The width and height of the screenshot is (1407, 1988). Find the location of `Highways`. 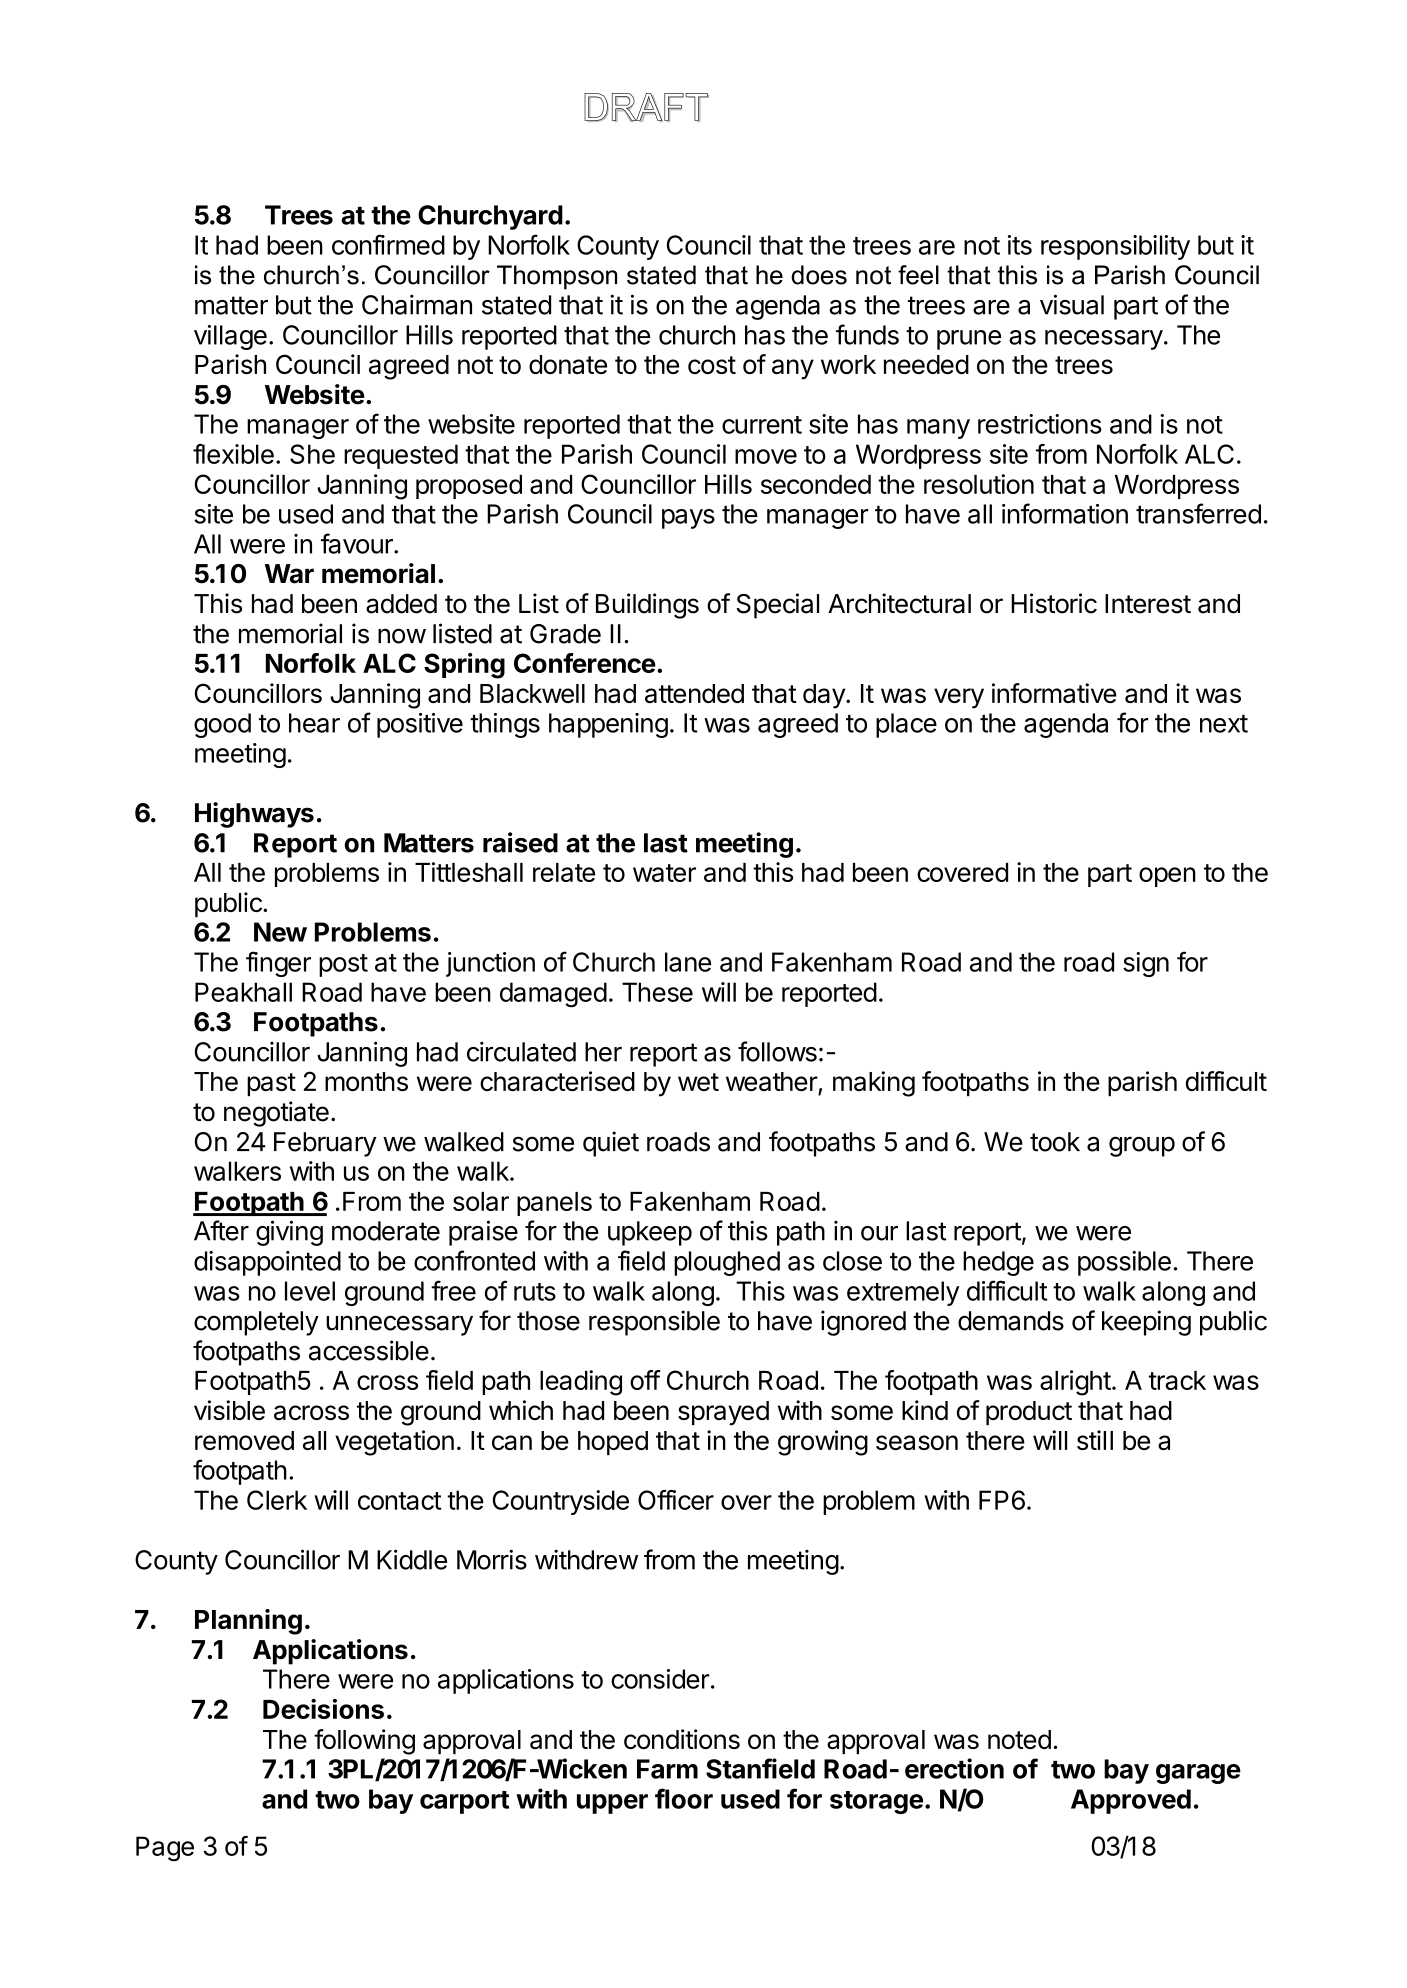

Highways is located at coordinates (254, 815).
